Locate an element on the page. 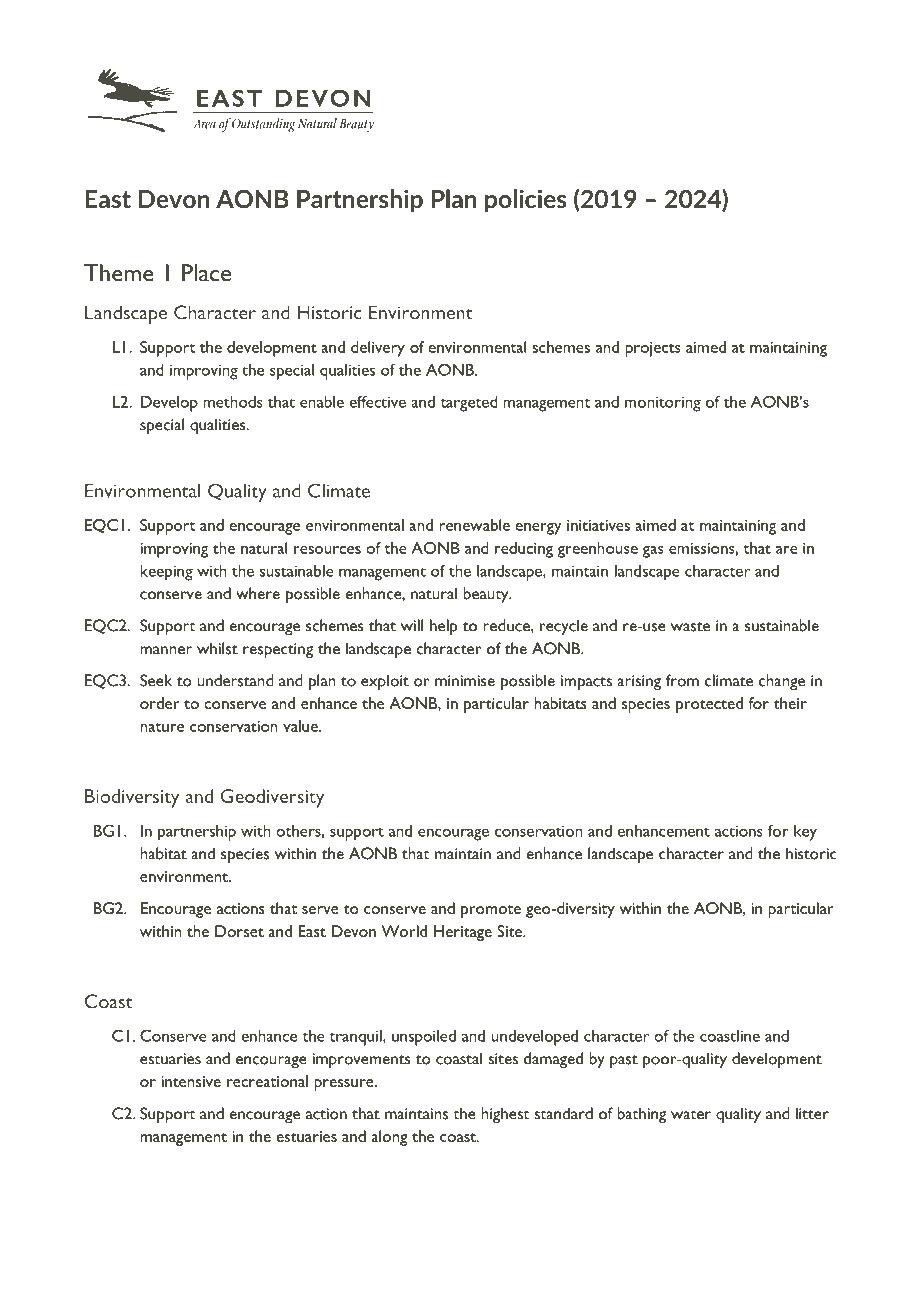  from is located at coordinates (682, 680).
